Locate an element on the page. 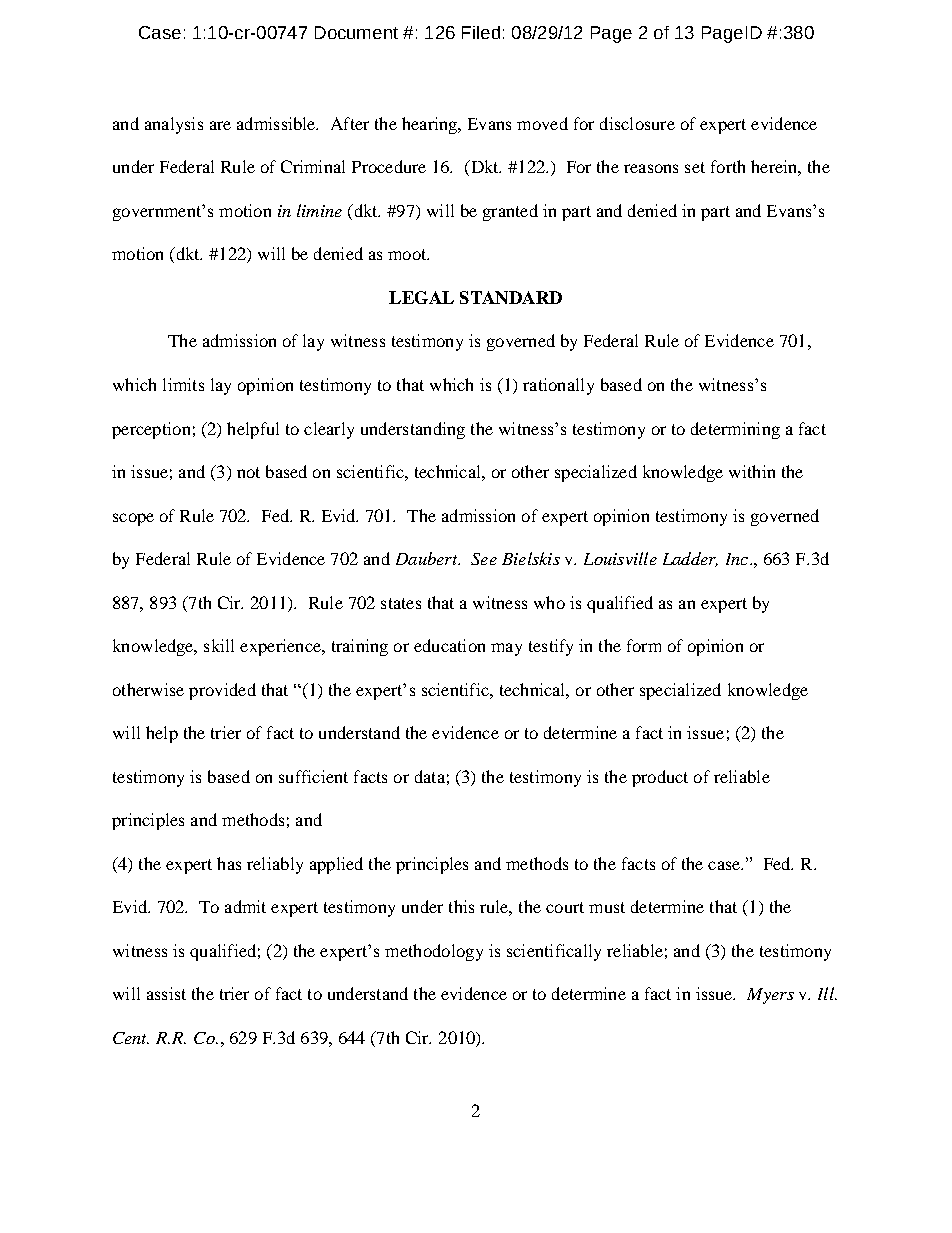 This image has width=952, height=1233. methodology is located at coordinates (434, 952).
